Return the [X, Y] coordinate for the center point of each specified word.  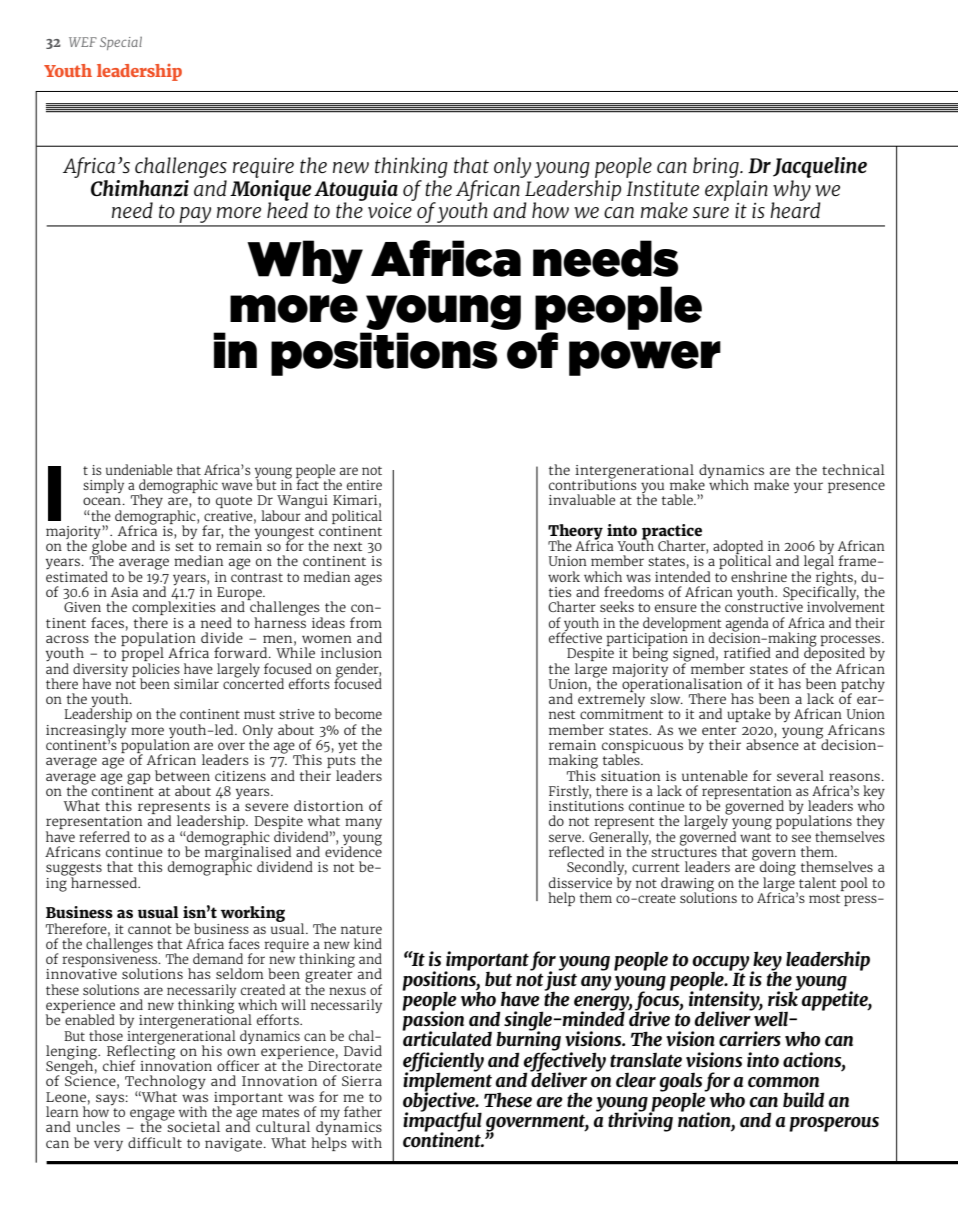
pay [196, 216]
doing [777, 868]
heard [795, 209]
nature [361, 929]
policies [156, 671]
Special [121, 43]
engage [152, 1116]
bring [717, 167]
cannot [150, 929]
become [358, 713]
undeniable [139, 469]
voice [391, 209]
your [808, 487]
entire [364, 485]
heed [287, 209]
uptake [749, 715]
